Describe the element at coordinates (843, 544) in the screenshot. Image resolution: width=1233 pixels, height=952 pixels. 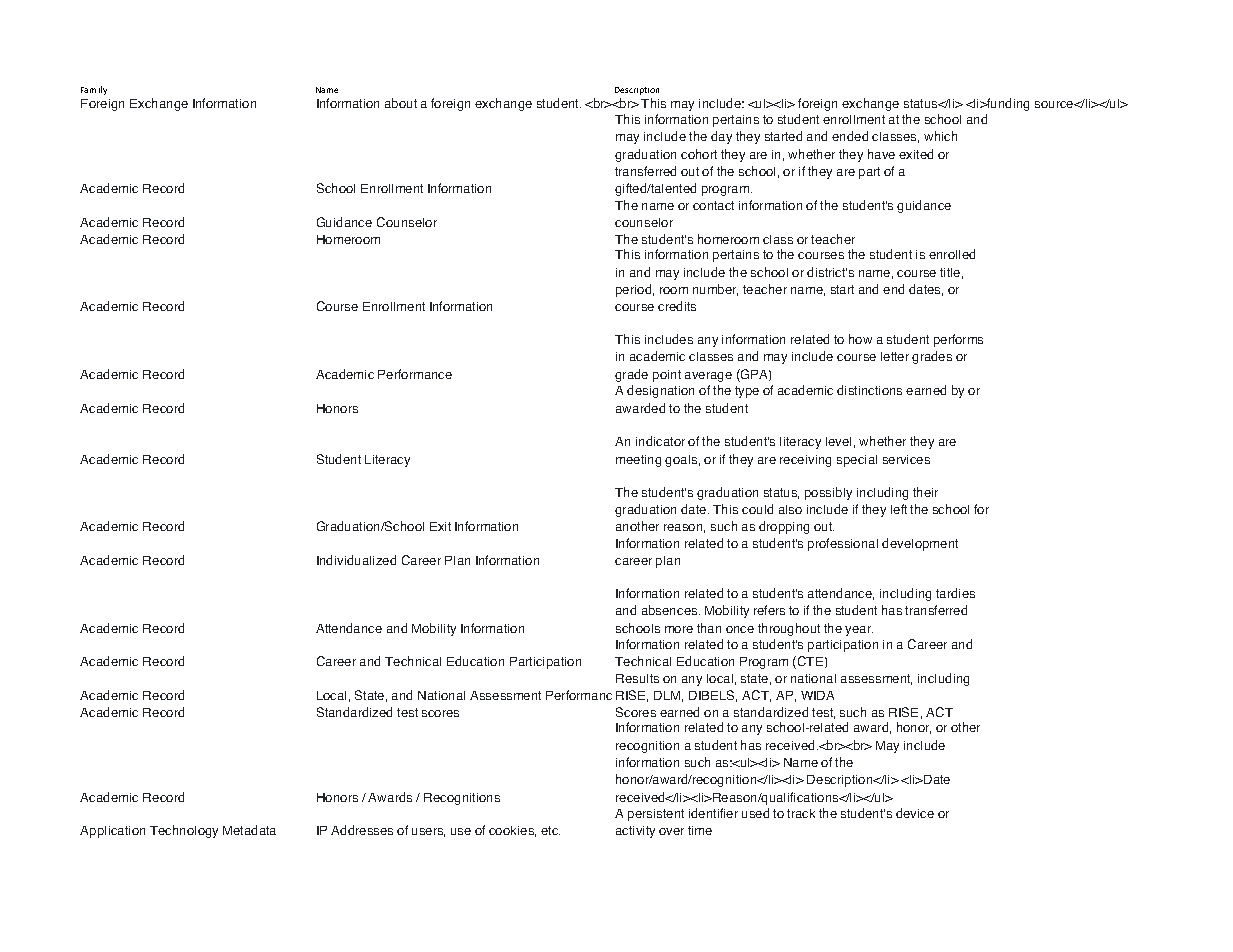
I see `professional` at that location.
